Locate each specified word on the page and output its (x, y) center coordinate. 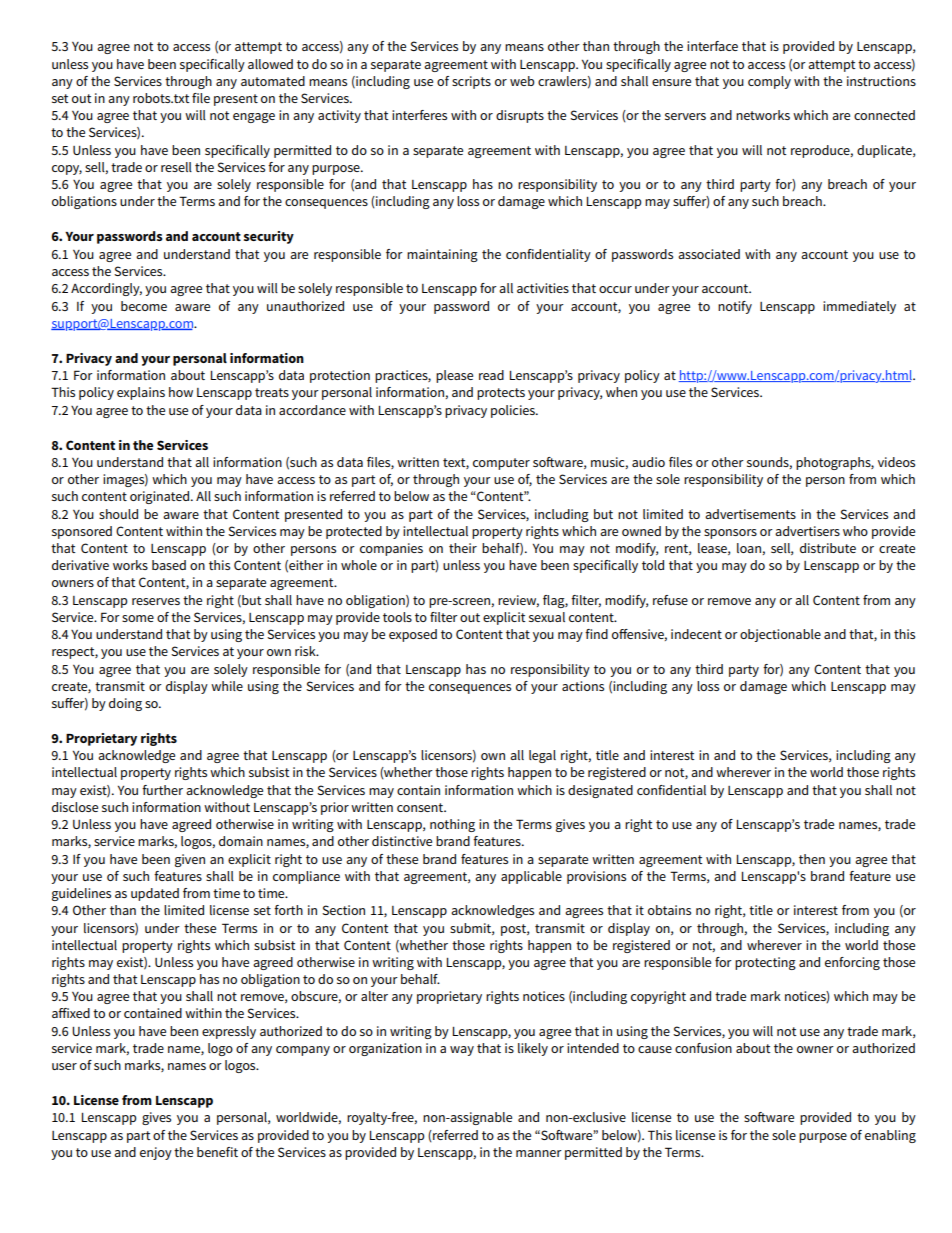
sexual (547, 617)
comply (769, 82)
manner (539, 1153)
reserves (156, 601)
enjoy (156, 1153)
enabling (890, 1136)
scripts (471, 82)
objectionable (780, 635)
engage (254, 118)
